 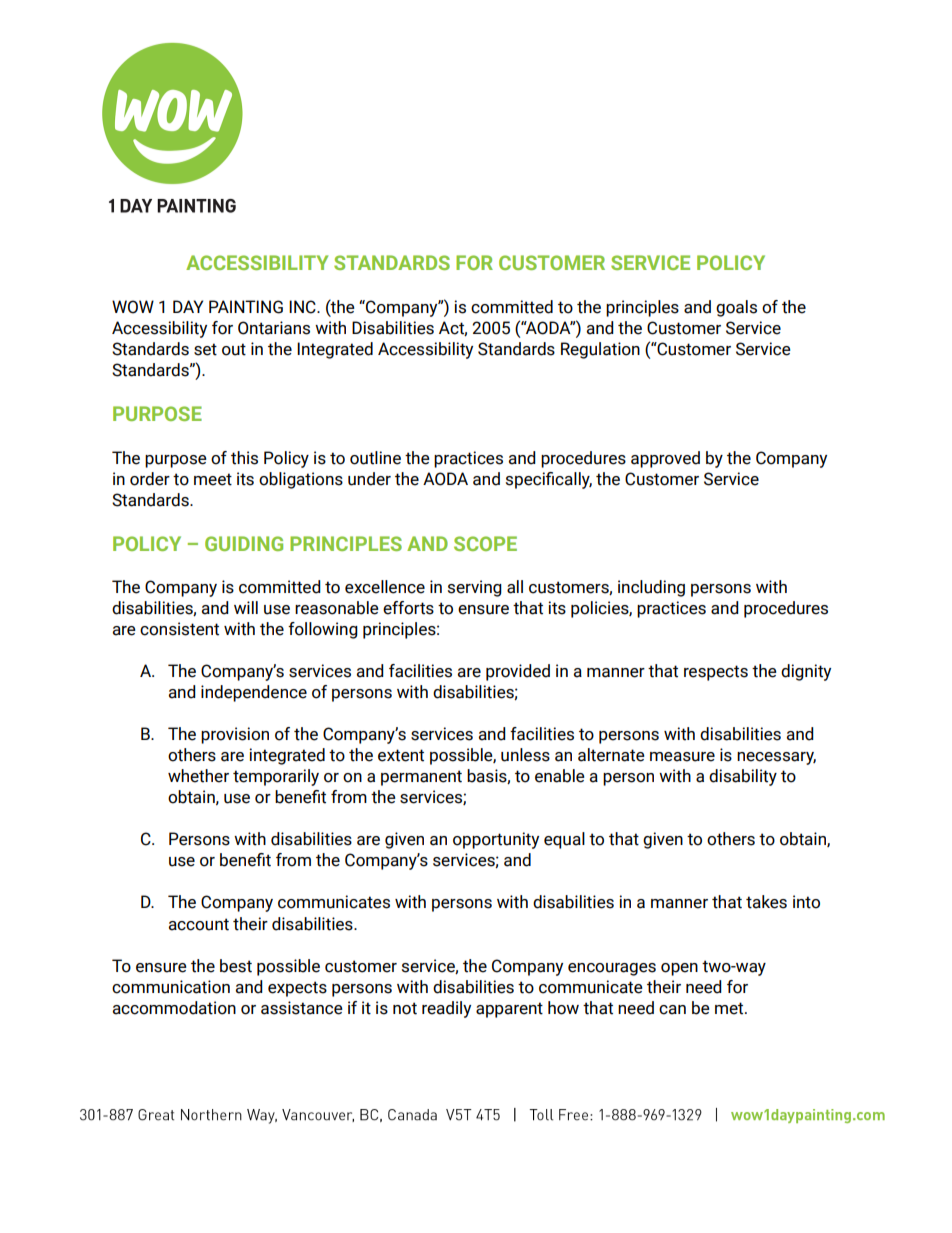 What do you see at coordinates (736, 308) in the screenshot?
I see `goals` at bounding box center [736, 308].
